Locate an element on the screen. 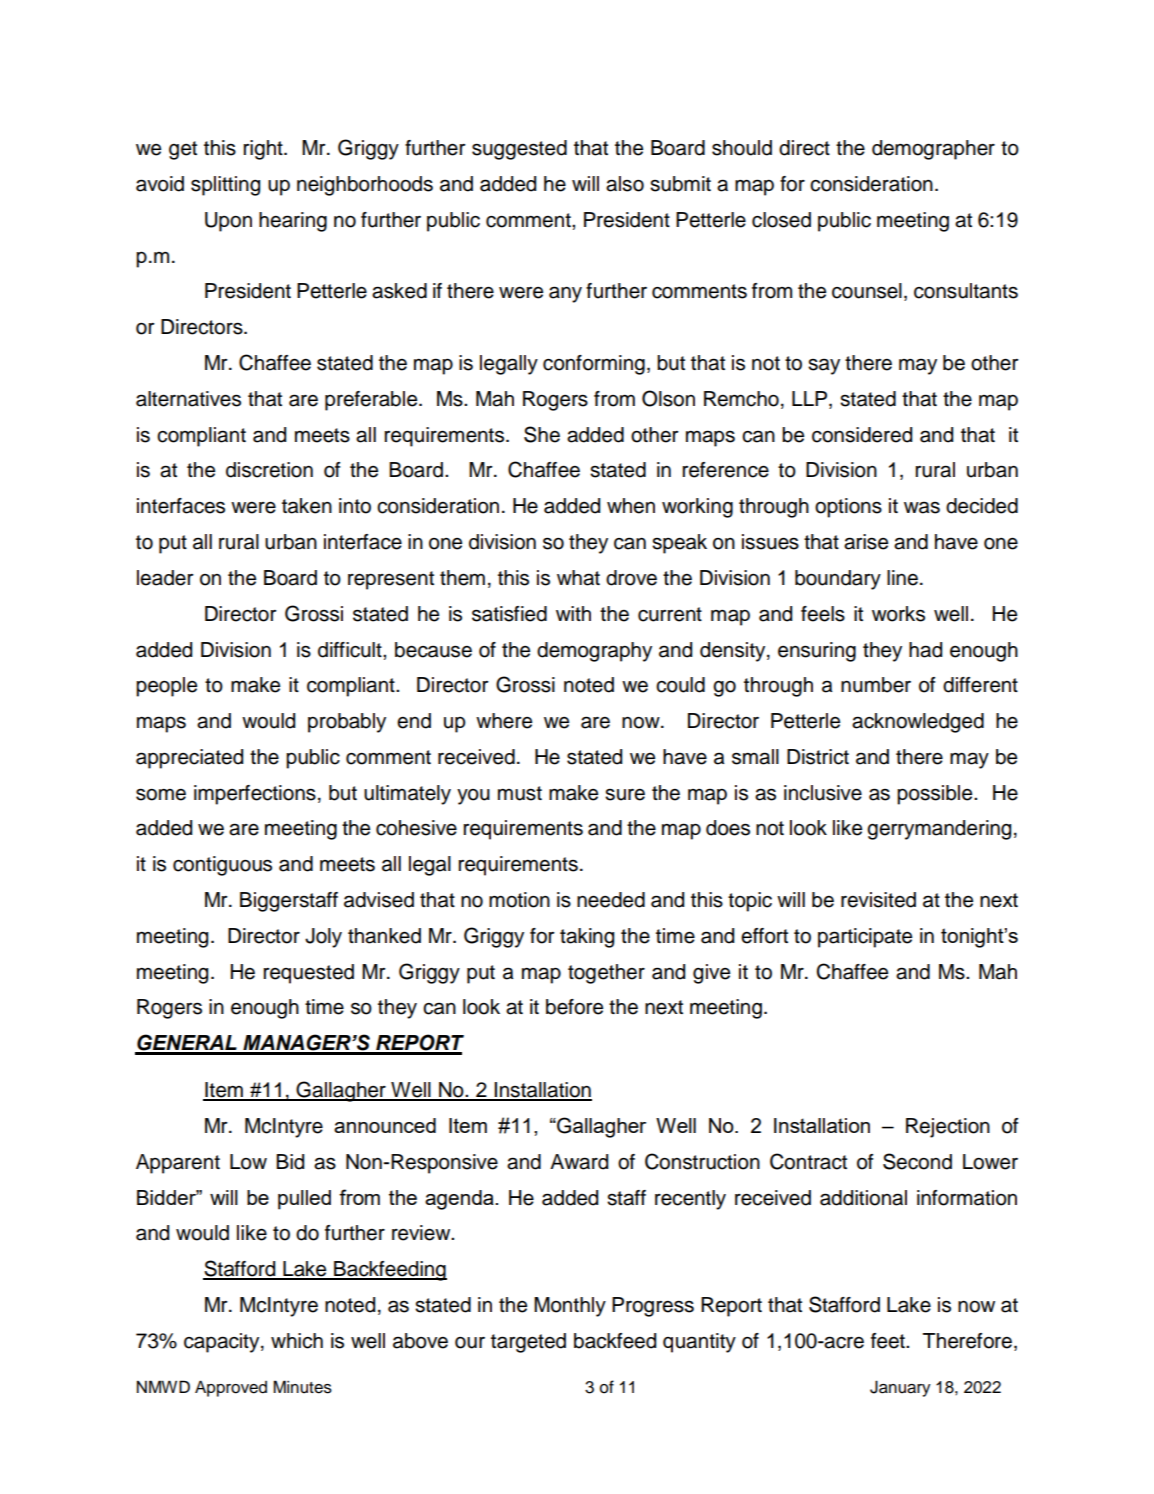 This screenshot has height=1494, width=1154. targeted is located at coordinates (528, 1343).
